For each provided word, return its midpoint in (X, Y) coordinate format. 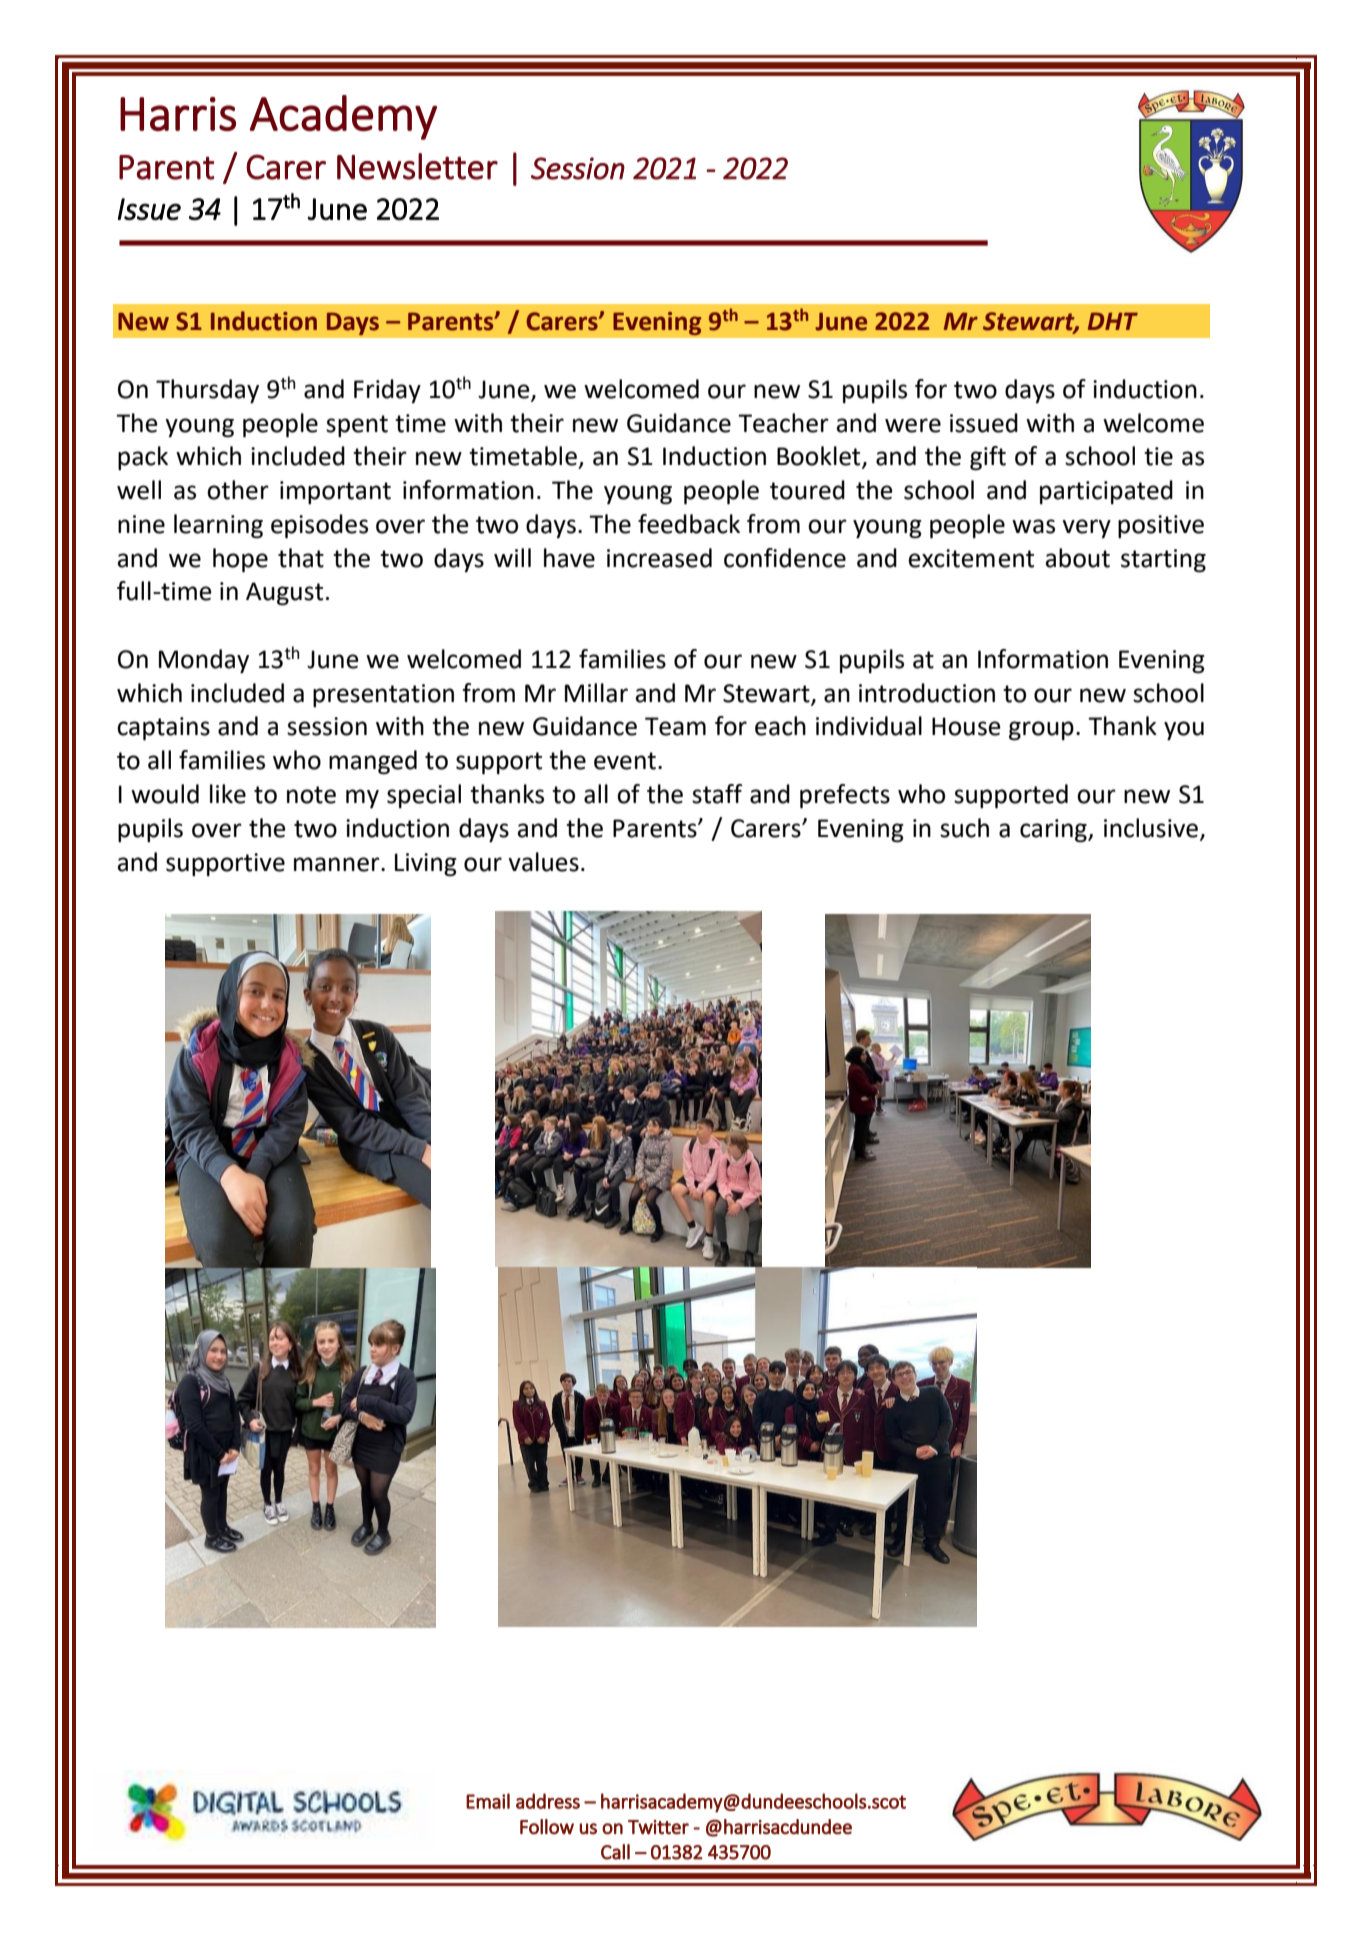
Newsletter (417, 166)
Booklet (820, 457)
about (1078, 558)
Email (488, 1801)
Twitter (658, 1827)
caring (1054, 831)
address (548, 1801)
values (543, 862)
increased (659, 558)
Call (615, 1852)
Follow (547, 1827)
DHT (1113, 321)
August (284, 594)
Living (426, 865)
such (964, 828)
